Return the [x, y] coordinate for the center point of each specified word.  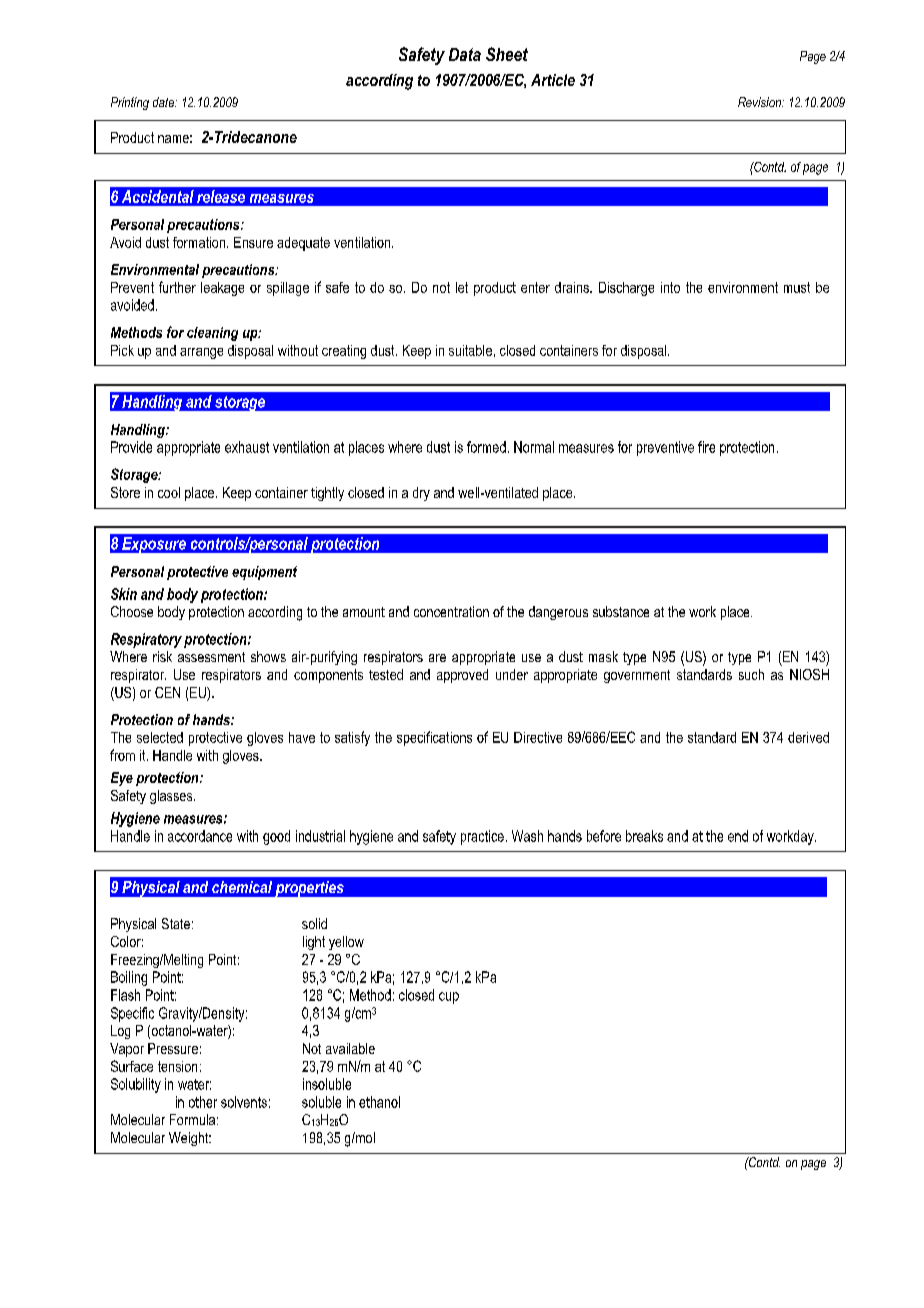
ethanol [379, 1102]
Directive [538, 737]
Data [465, 54]
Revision [761, 102]
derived [808, 737]
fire [706, 447]
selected [160, 737]
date [164, 102]
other [203, 1102]
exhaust [247, 447]
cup [449, 998]
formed [486, 447]
